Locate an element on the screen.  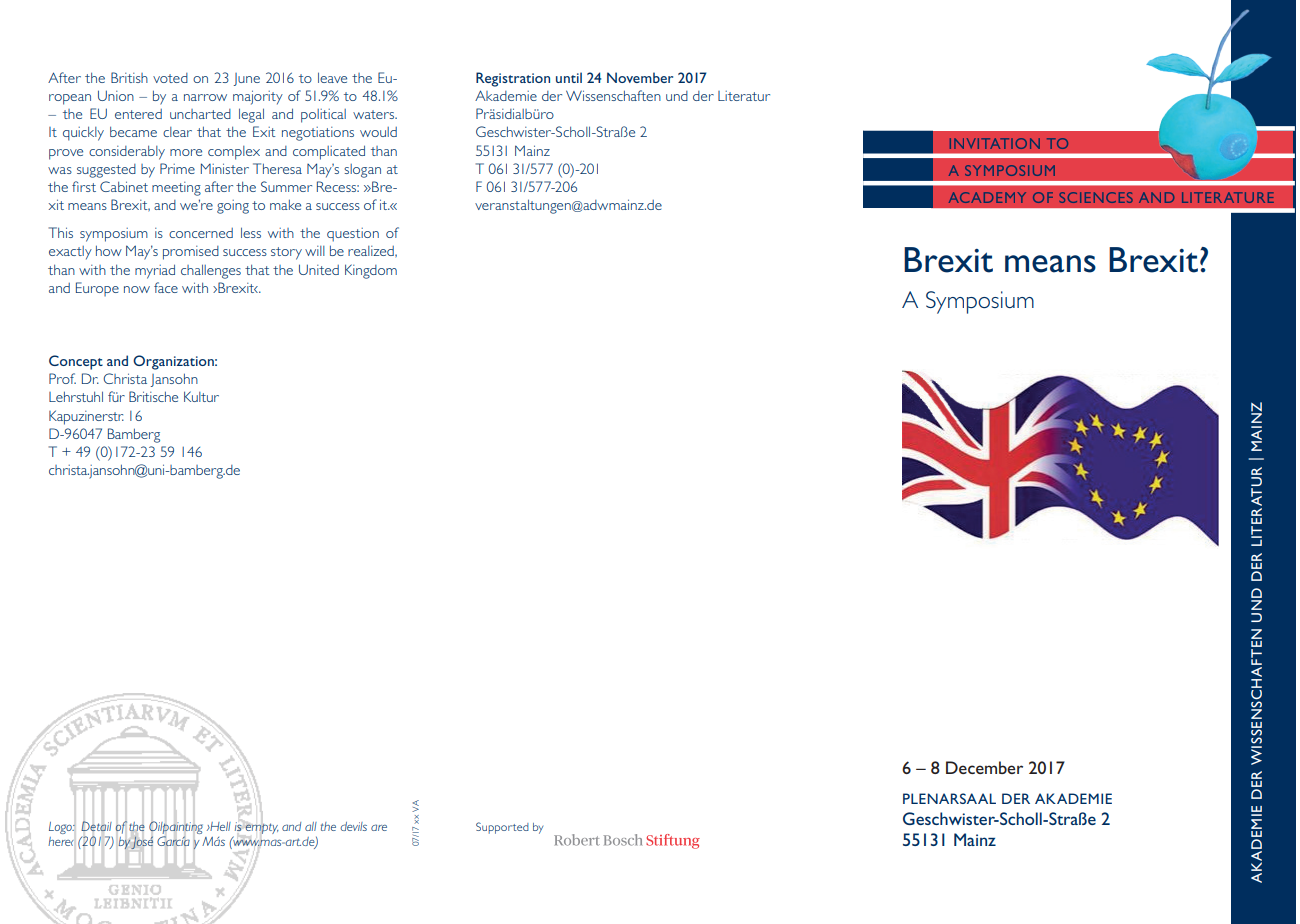
INVITATION is located at coordinates (995, 143).
